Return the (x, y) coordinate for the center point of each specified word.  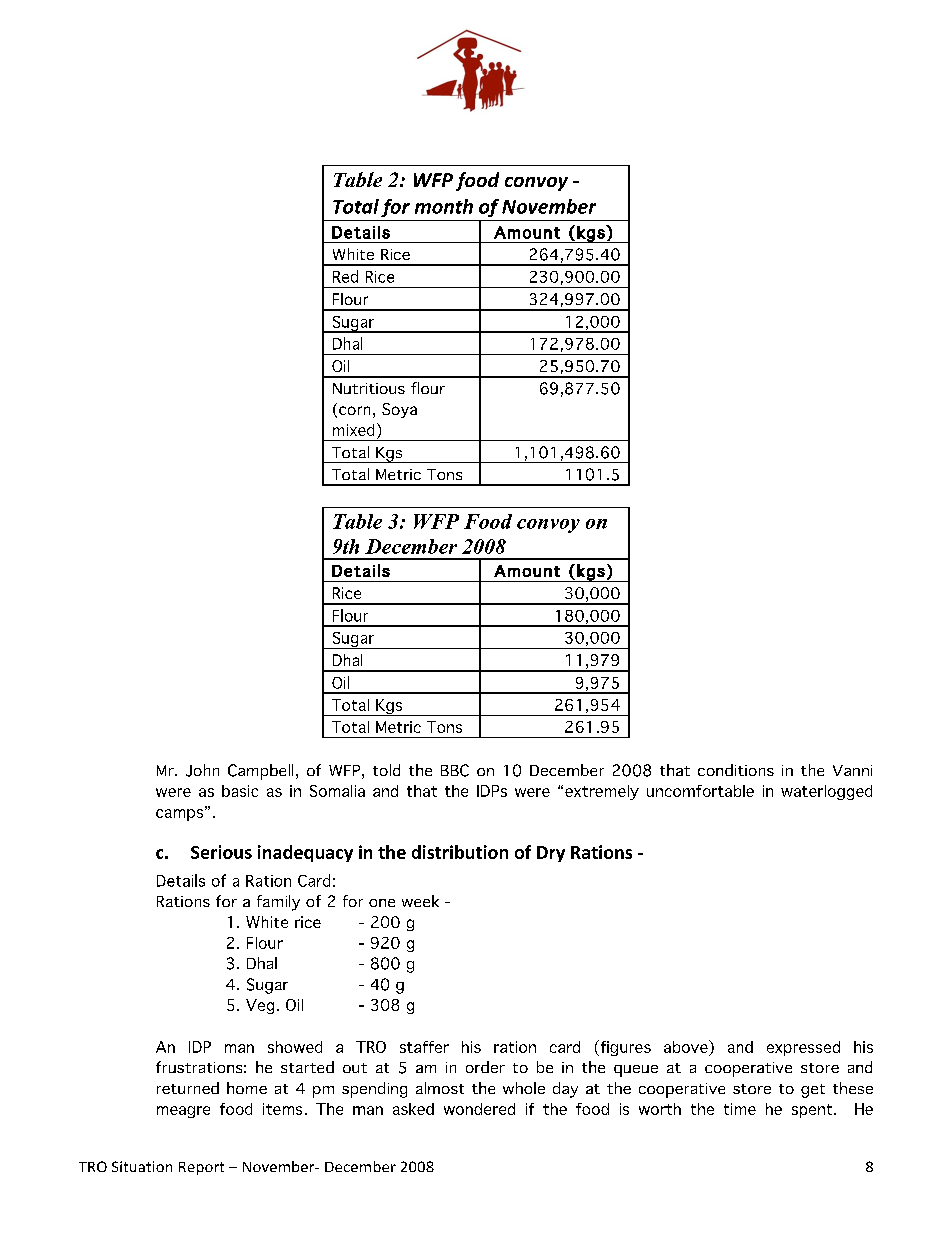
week (420, 901)
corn (354, 410)
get (813, 1091)
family (278, 903)
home (247, 1088)
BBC (455, 770)
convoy (548, 526)
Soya (399, 410)
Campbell (260, 772)
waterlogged (826, 792)
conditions (736, 770)
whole (524, 1088)
